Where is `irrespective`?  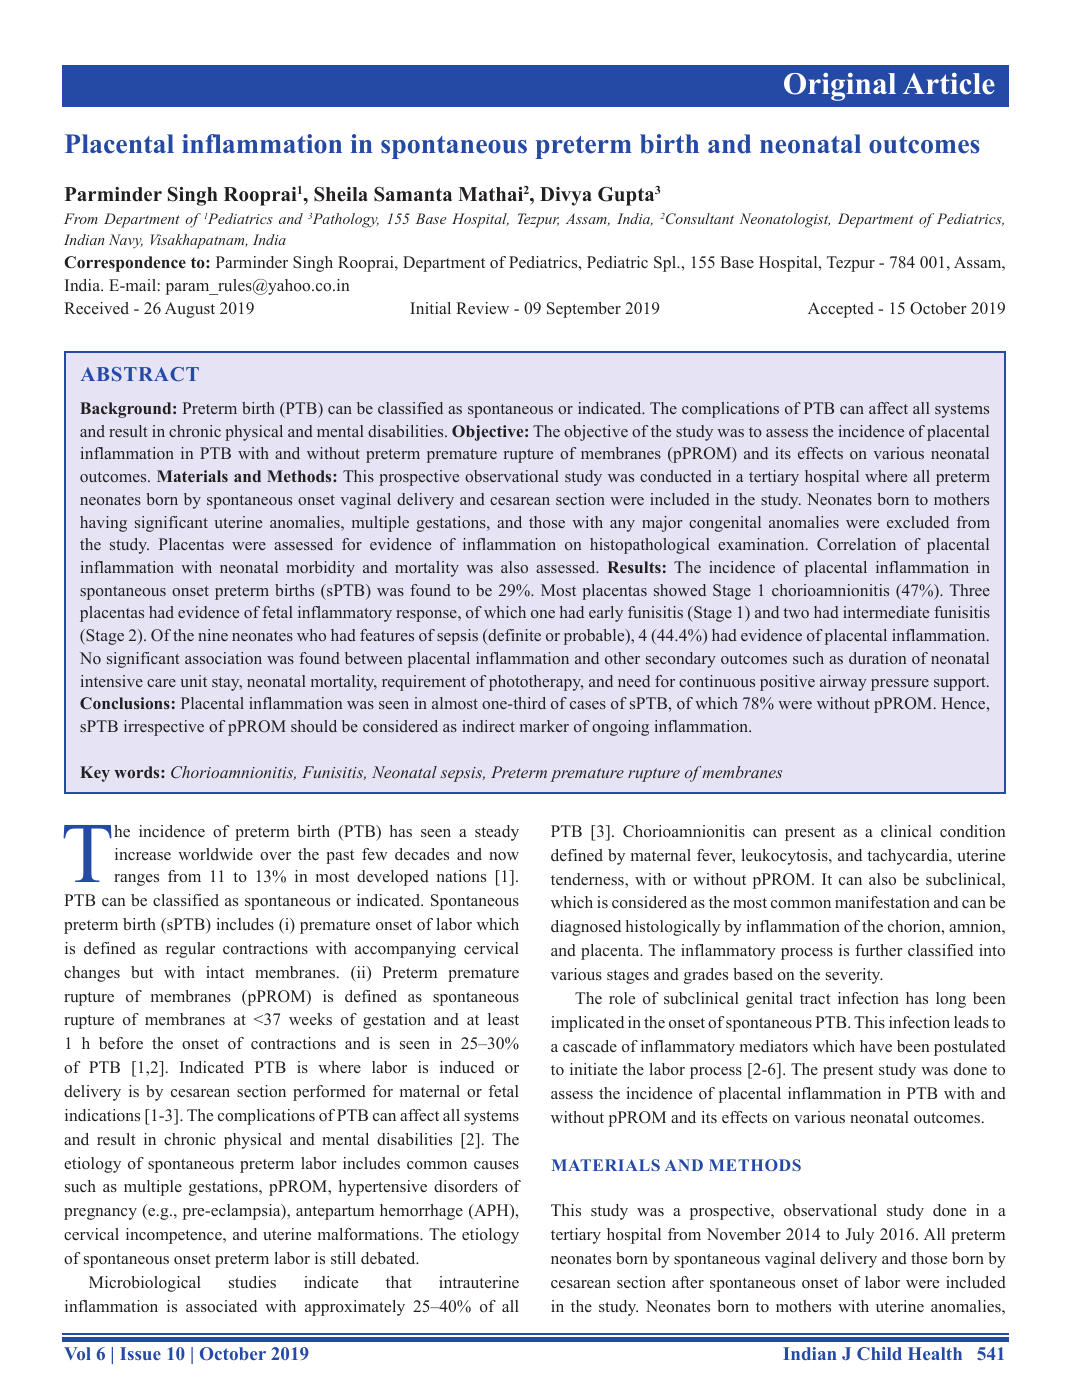
irrespective is located at coordinates (164, 728).
